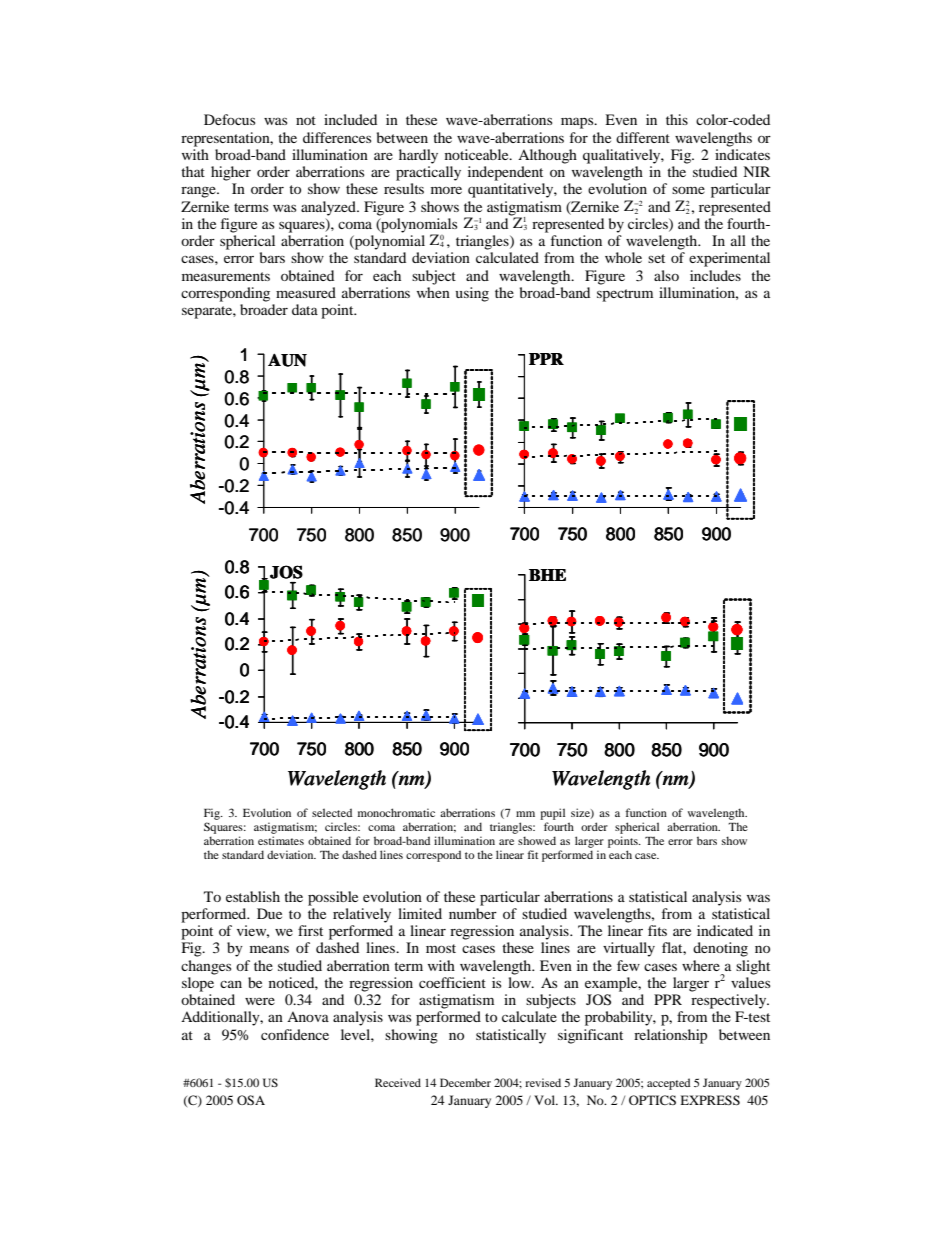 The height and width of the page is (1233, 952). Describe the element at coordinates (478, 154) in the page. I see `noticeable` at that location.
